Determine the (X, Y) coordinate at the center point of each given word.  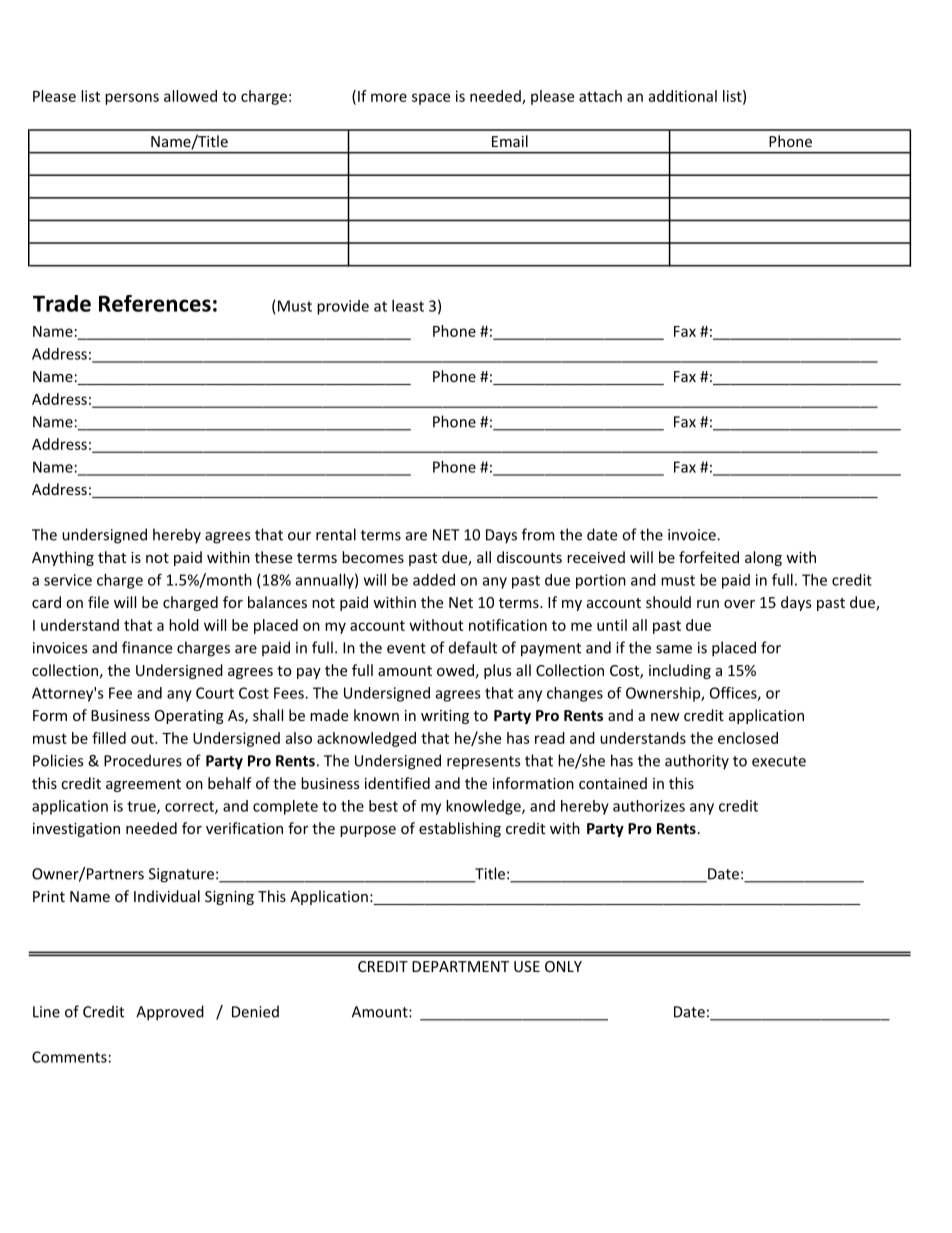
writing (445, 717)
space (431, 99)
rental (336, 534)
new (665, 717)
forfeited (709, 557)
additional (683, 96)
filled (109, 738)
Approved (170, 1013)
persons (132, 99)
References (155, 303)
